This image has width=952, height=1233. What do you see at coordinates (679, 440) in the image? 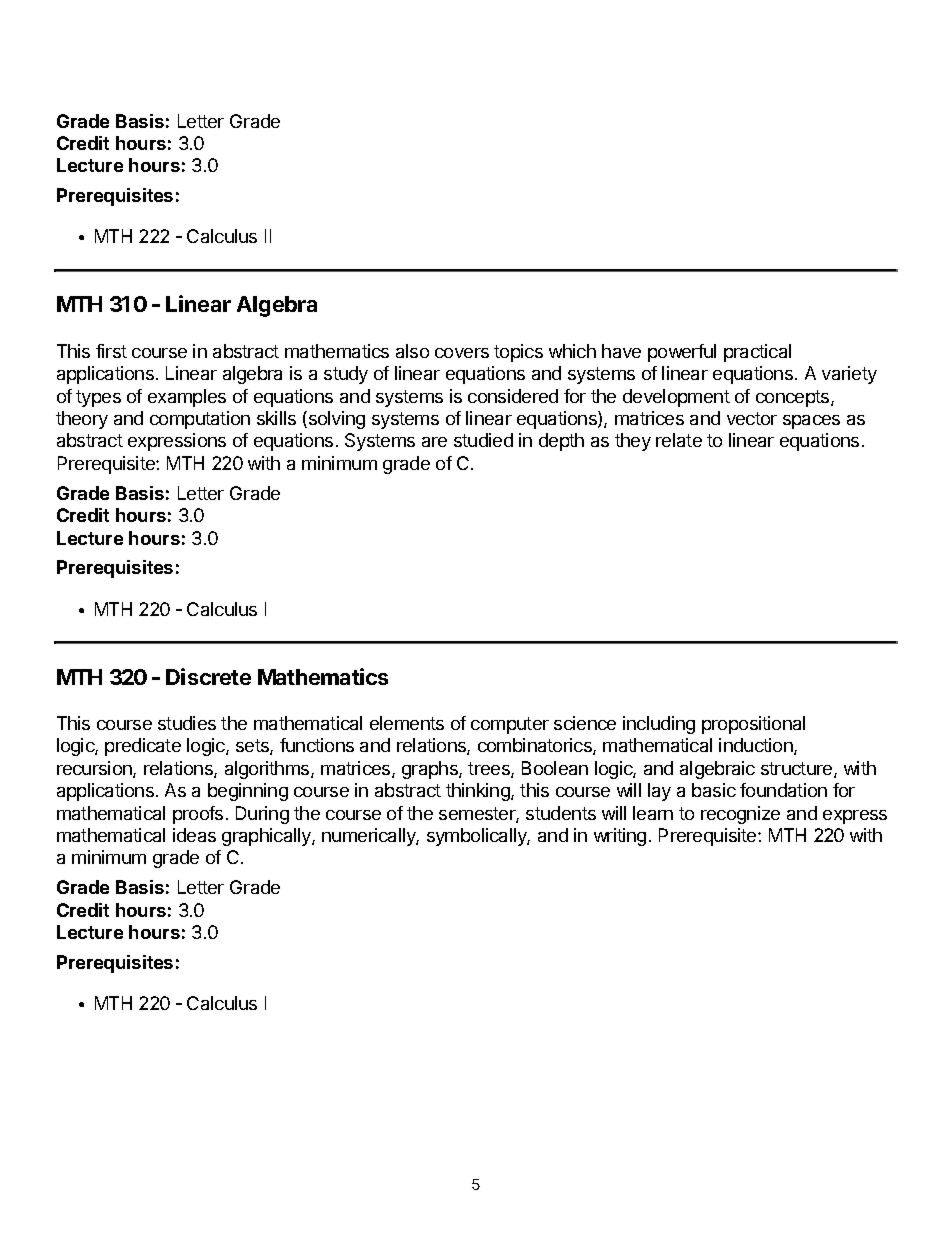
I see `relate` at bounding box center [679, 440].
